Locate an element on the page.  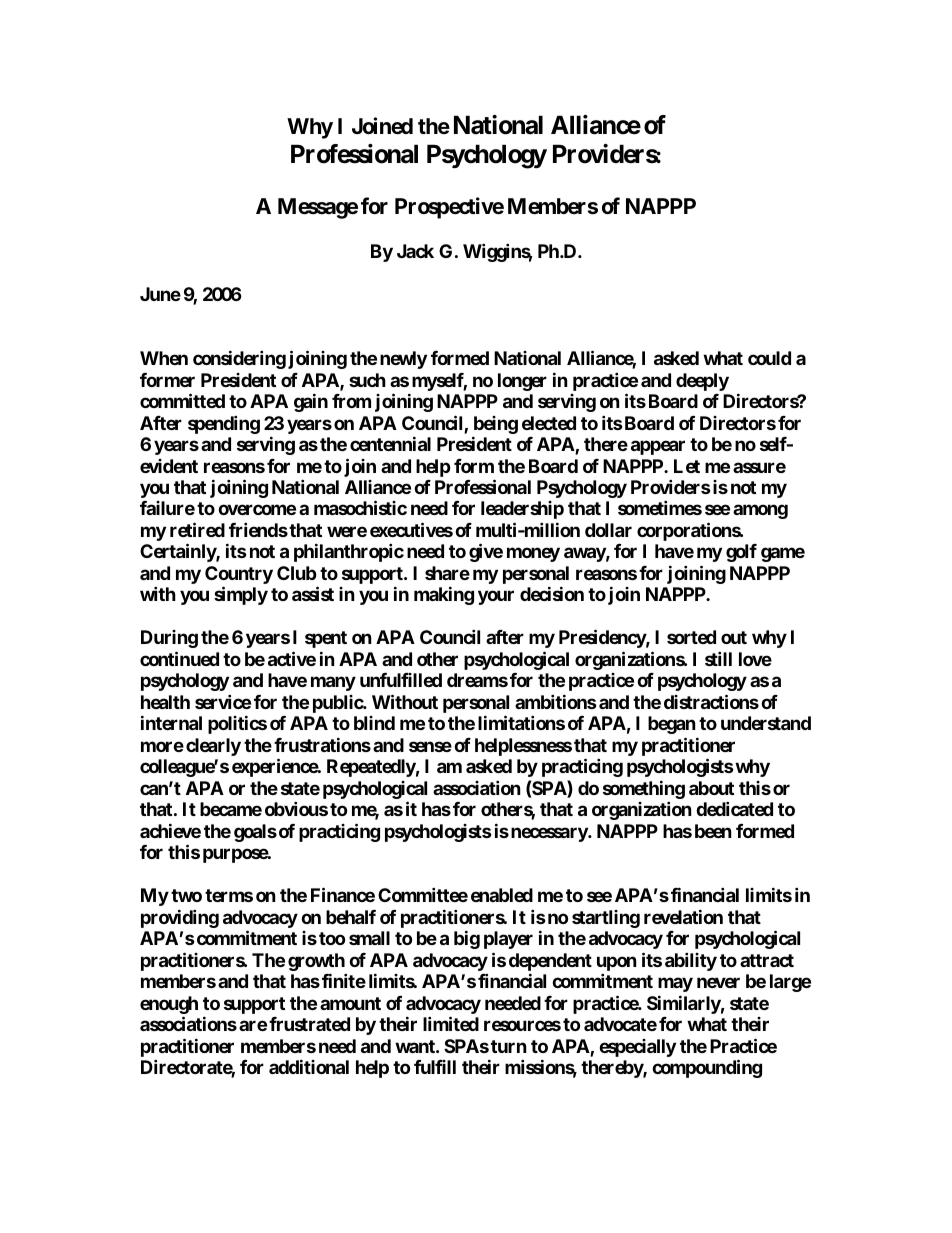
could is located at coordinates (769, 358).
